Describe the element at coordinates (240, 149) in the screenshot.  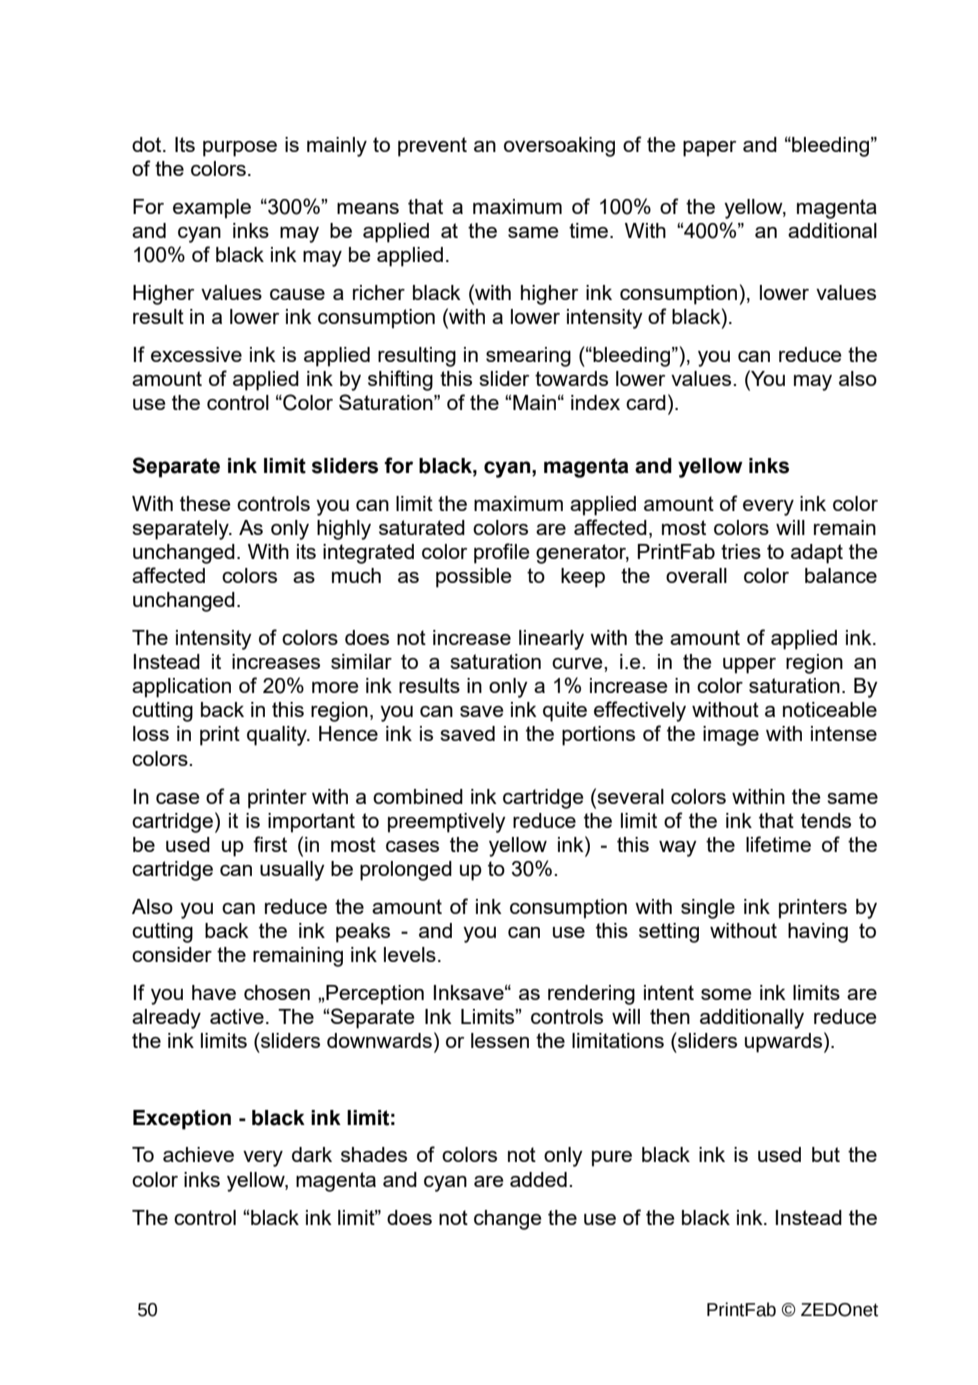
I see `purpose` at that location.
